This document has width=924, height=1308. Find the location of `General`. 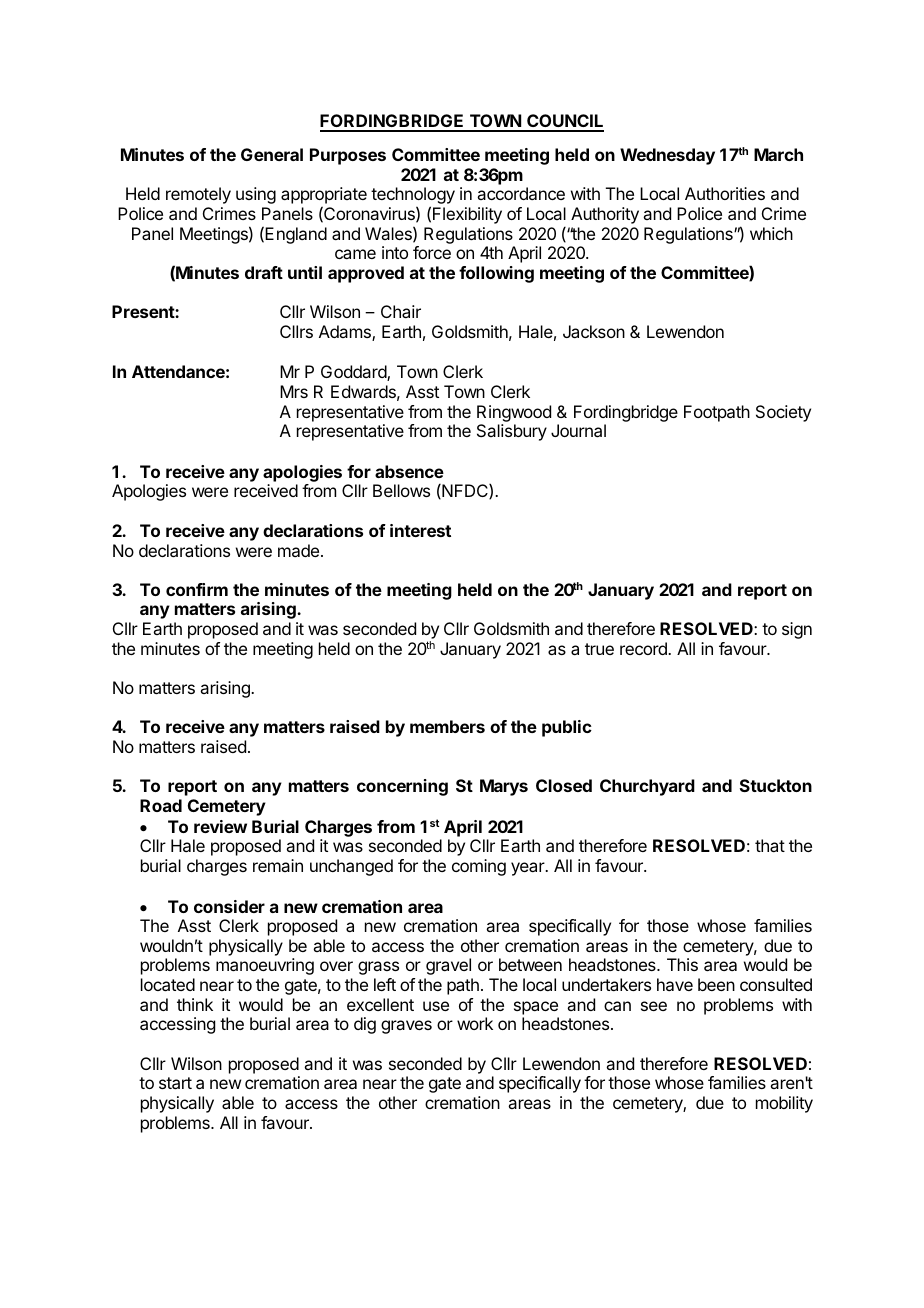

General is located at coordinates (272, 154).
